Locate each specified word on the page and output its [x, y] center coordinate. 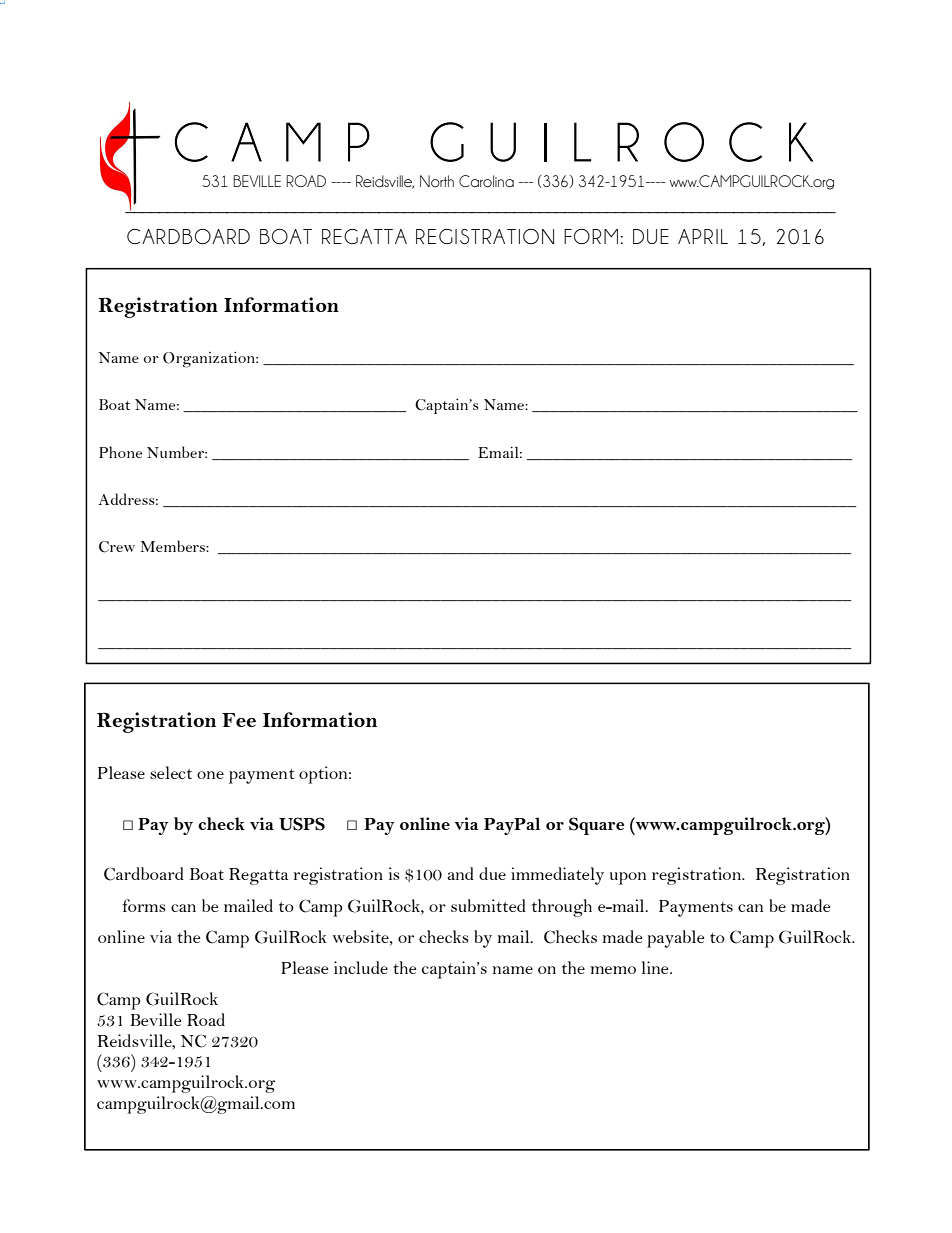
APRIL [703, 236]
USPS [302, 824]
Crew [117, 547]
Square [596, 826]
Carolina [486, 181]
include [361, 967]
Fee [239, 720]
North [437, 181]
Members [173, 546]
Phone [120, 452]
